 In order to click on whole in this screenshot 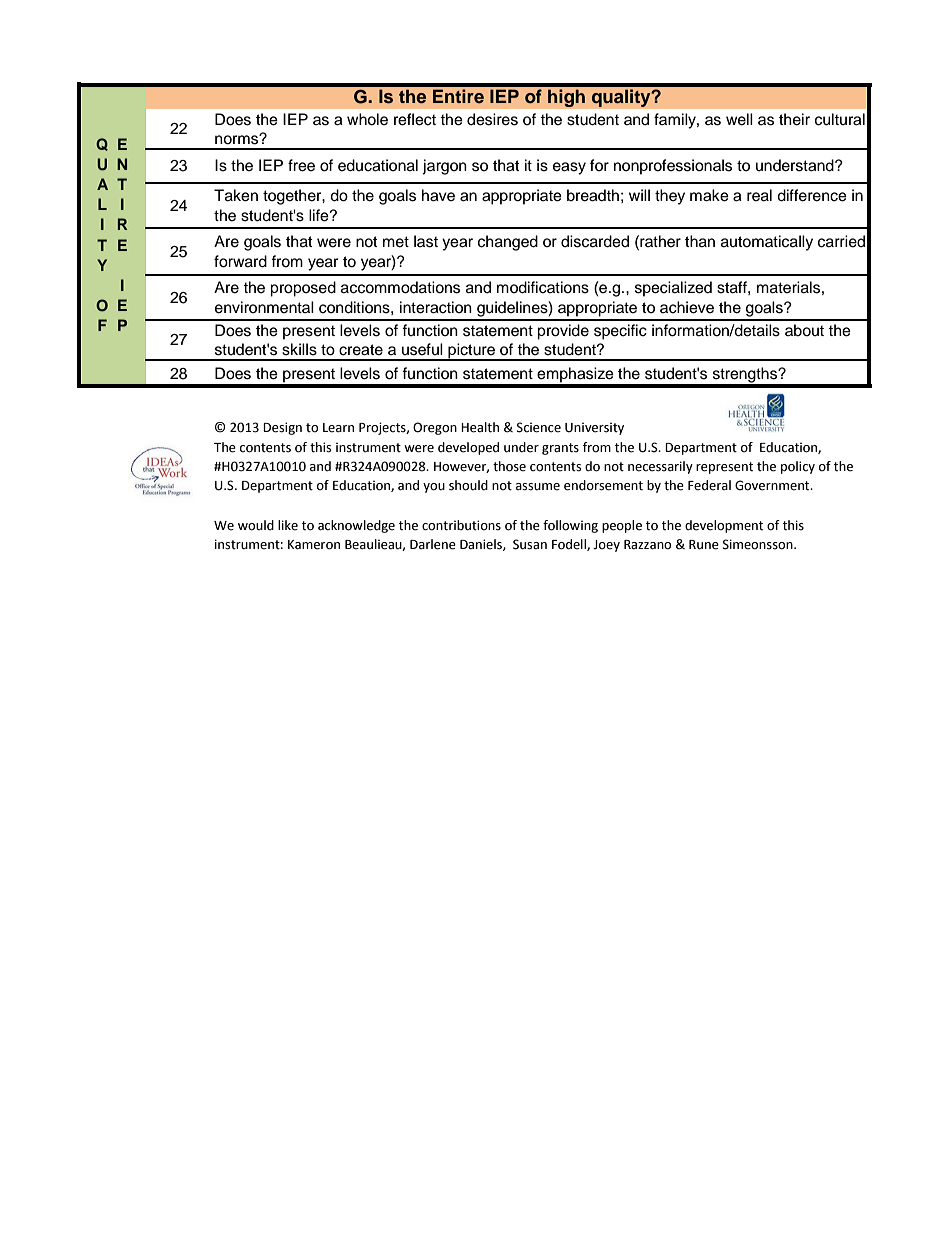, I will do `click(367, 119)`.
